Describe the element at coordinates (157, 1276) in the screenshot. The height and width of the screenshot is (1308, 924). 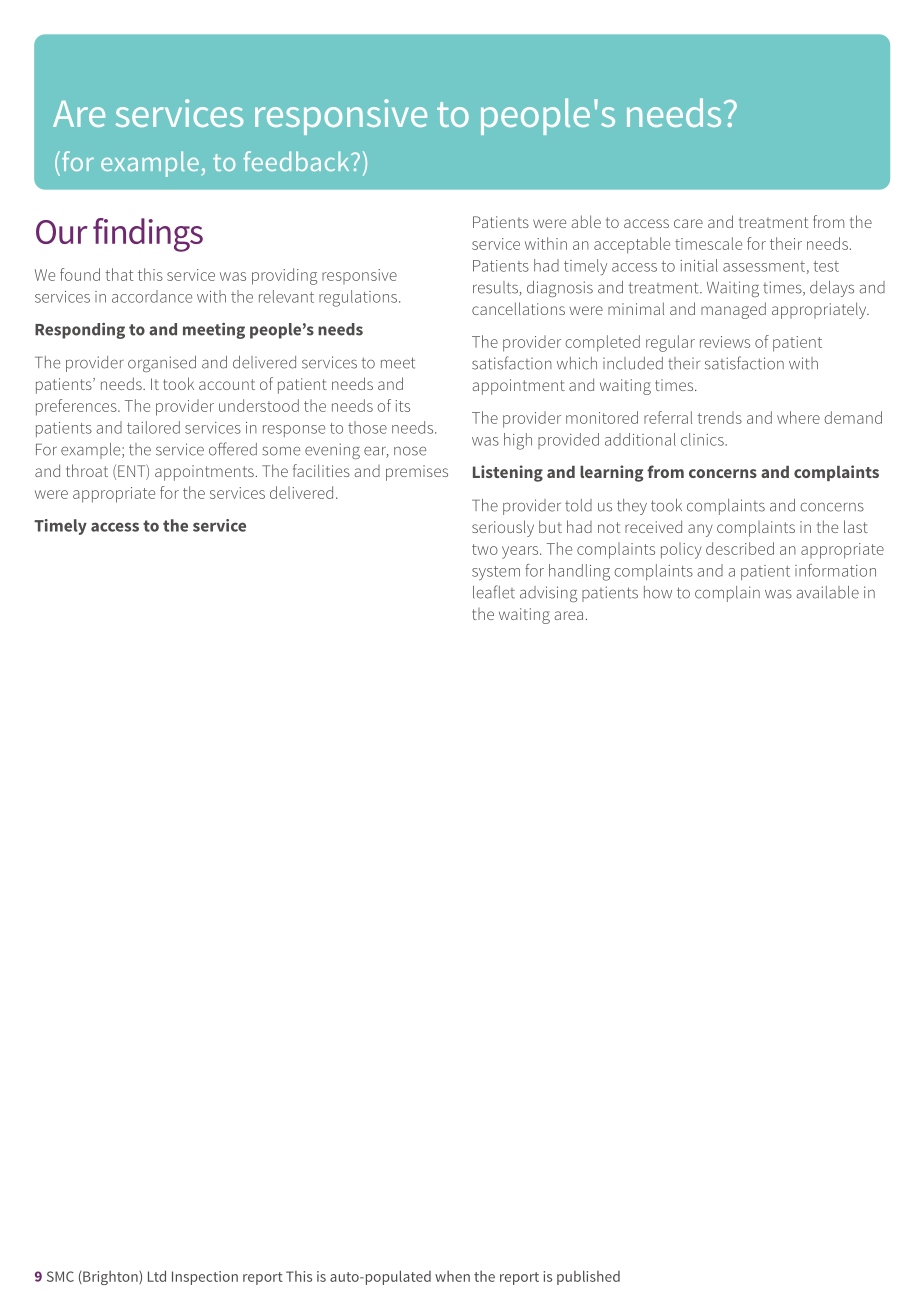
I see `Ltd` at that location.
